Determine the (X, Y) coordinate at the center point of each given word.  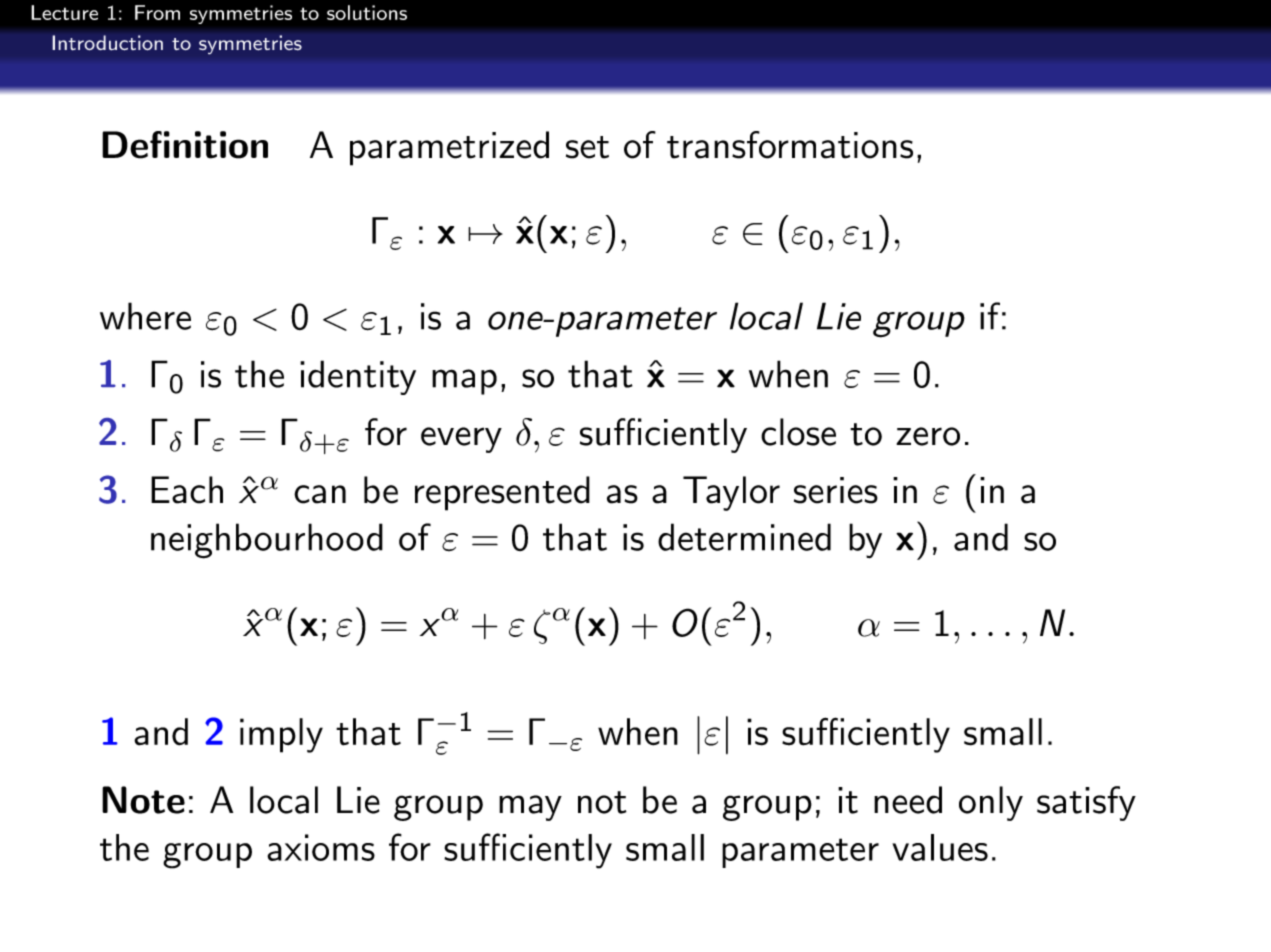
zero (928, 436)
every (461, 440)
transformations (790, 145)
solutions (367, 12)
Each (187, 490)
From (157, 12)
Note (143, 800)
